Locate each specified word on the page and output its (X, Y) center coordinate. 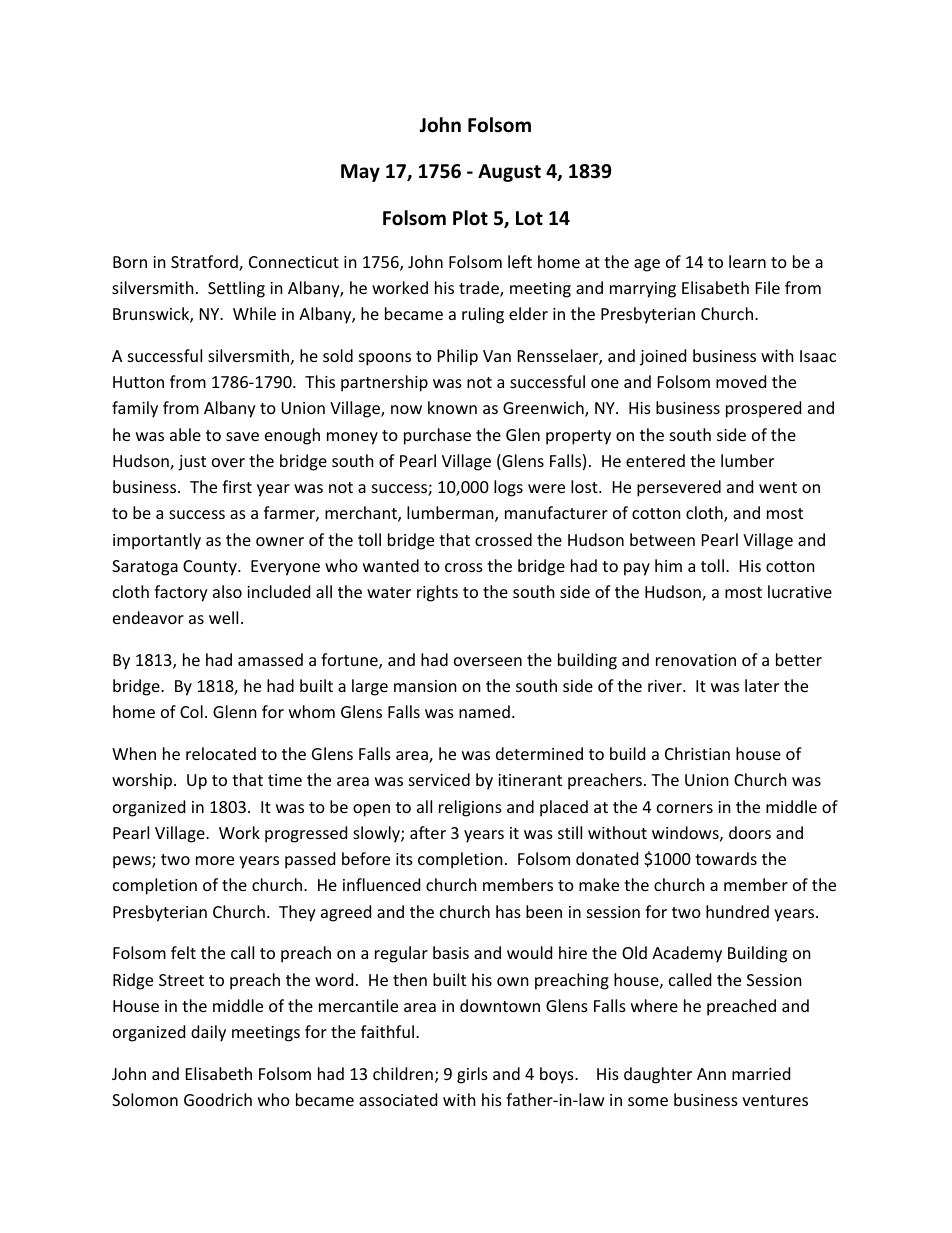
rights (437, 593)
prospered (763, 409)
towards (726, 858)
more (215, 860)
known (452, 407)
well (223, 617)
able (185, 434)
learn (747, 261)
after (428, 832)
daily (208, 1033)
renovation (696, 660)
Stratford (205, 263)
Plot (470, 218)
